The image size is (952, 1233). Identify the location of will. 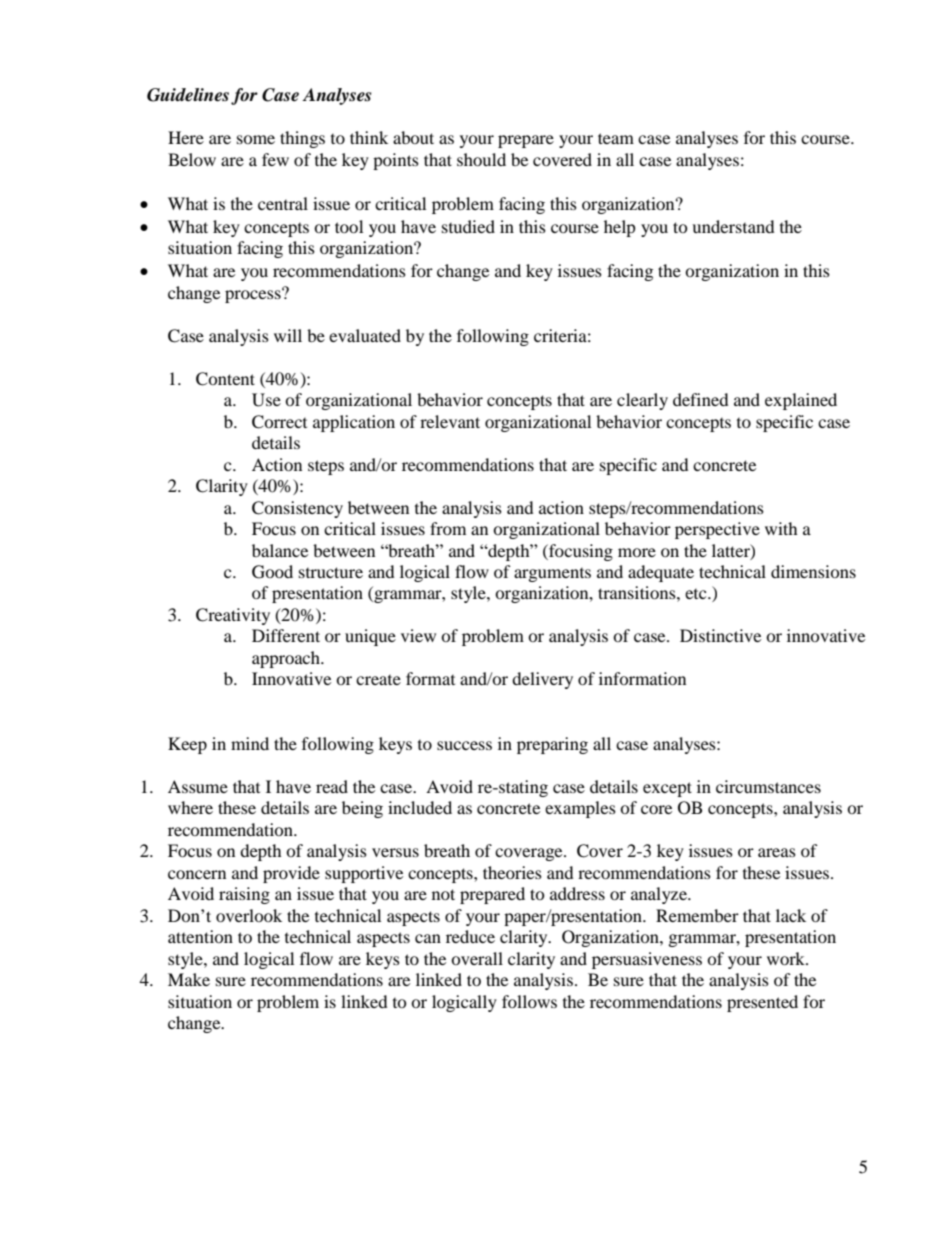
(288, 335).
